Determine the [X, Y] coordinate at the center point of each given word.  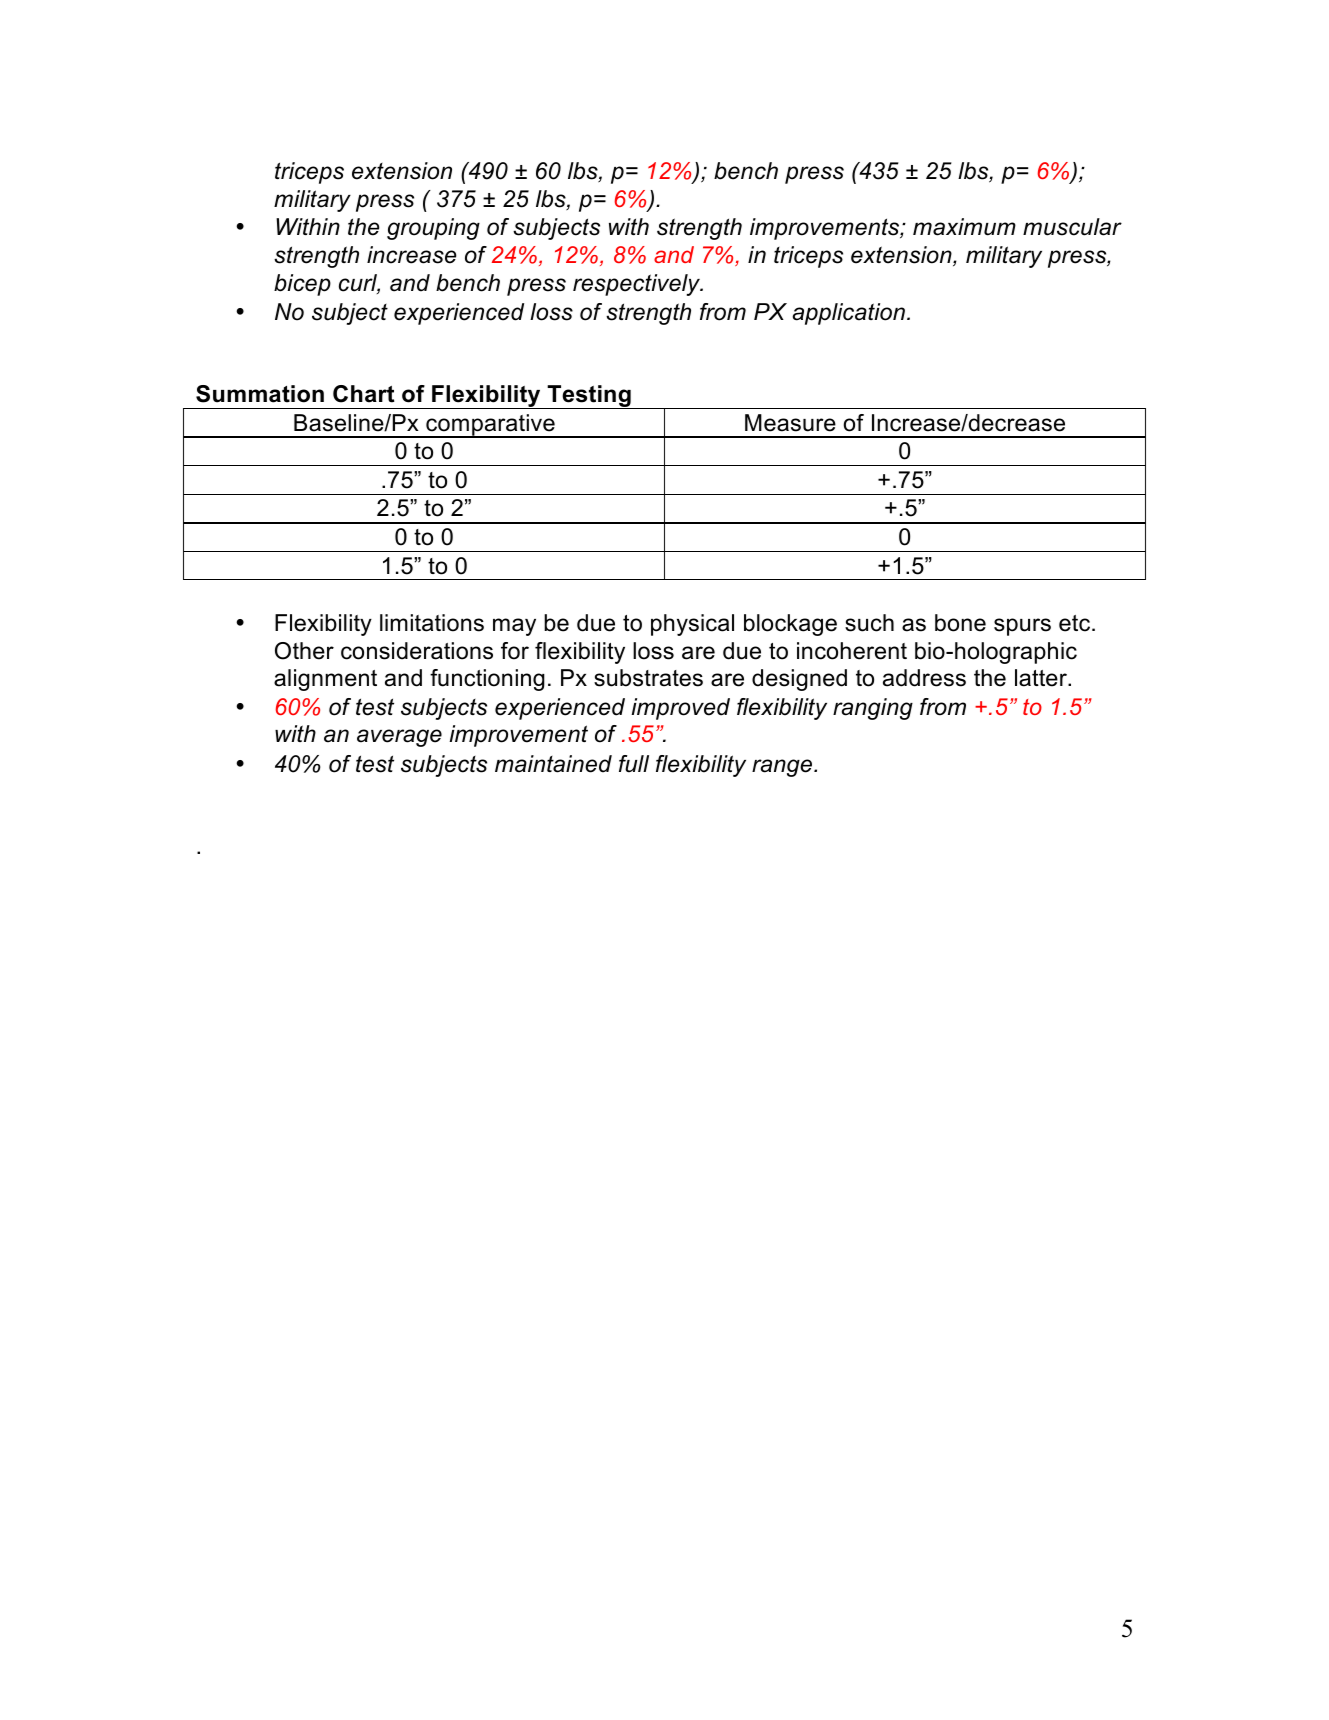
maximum [964, 227]
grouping [433, 229]
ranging [873, 709]
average [399, 738]
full [634, 764]
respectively [638, 285]
